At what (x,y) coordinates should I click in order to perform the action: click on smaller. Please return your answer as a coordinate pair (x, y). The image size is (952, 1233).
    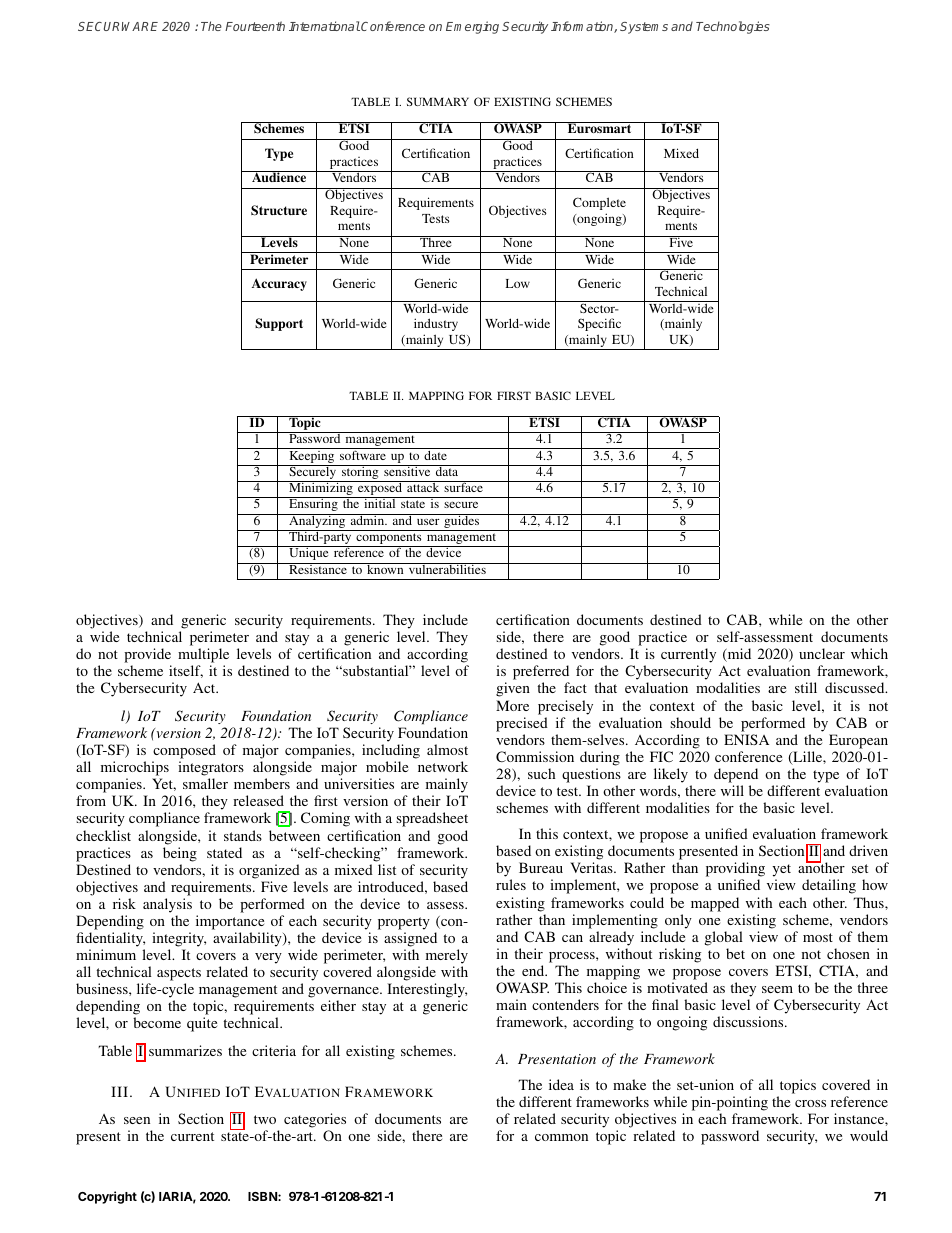
    Looking at the image, I should click on (205, 783).
